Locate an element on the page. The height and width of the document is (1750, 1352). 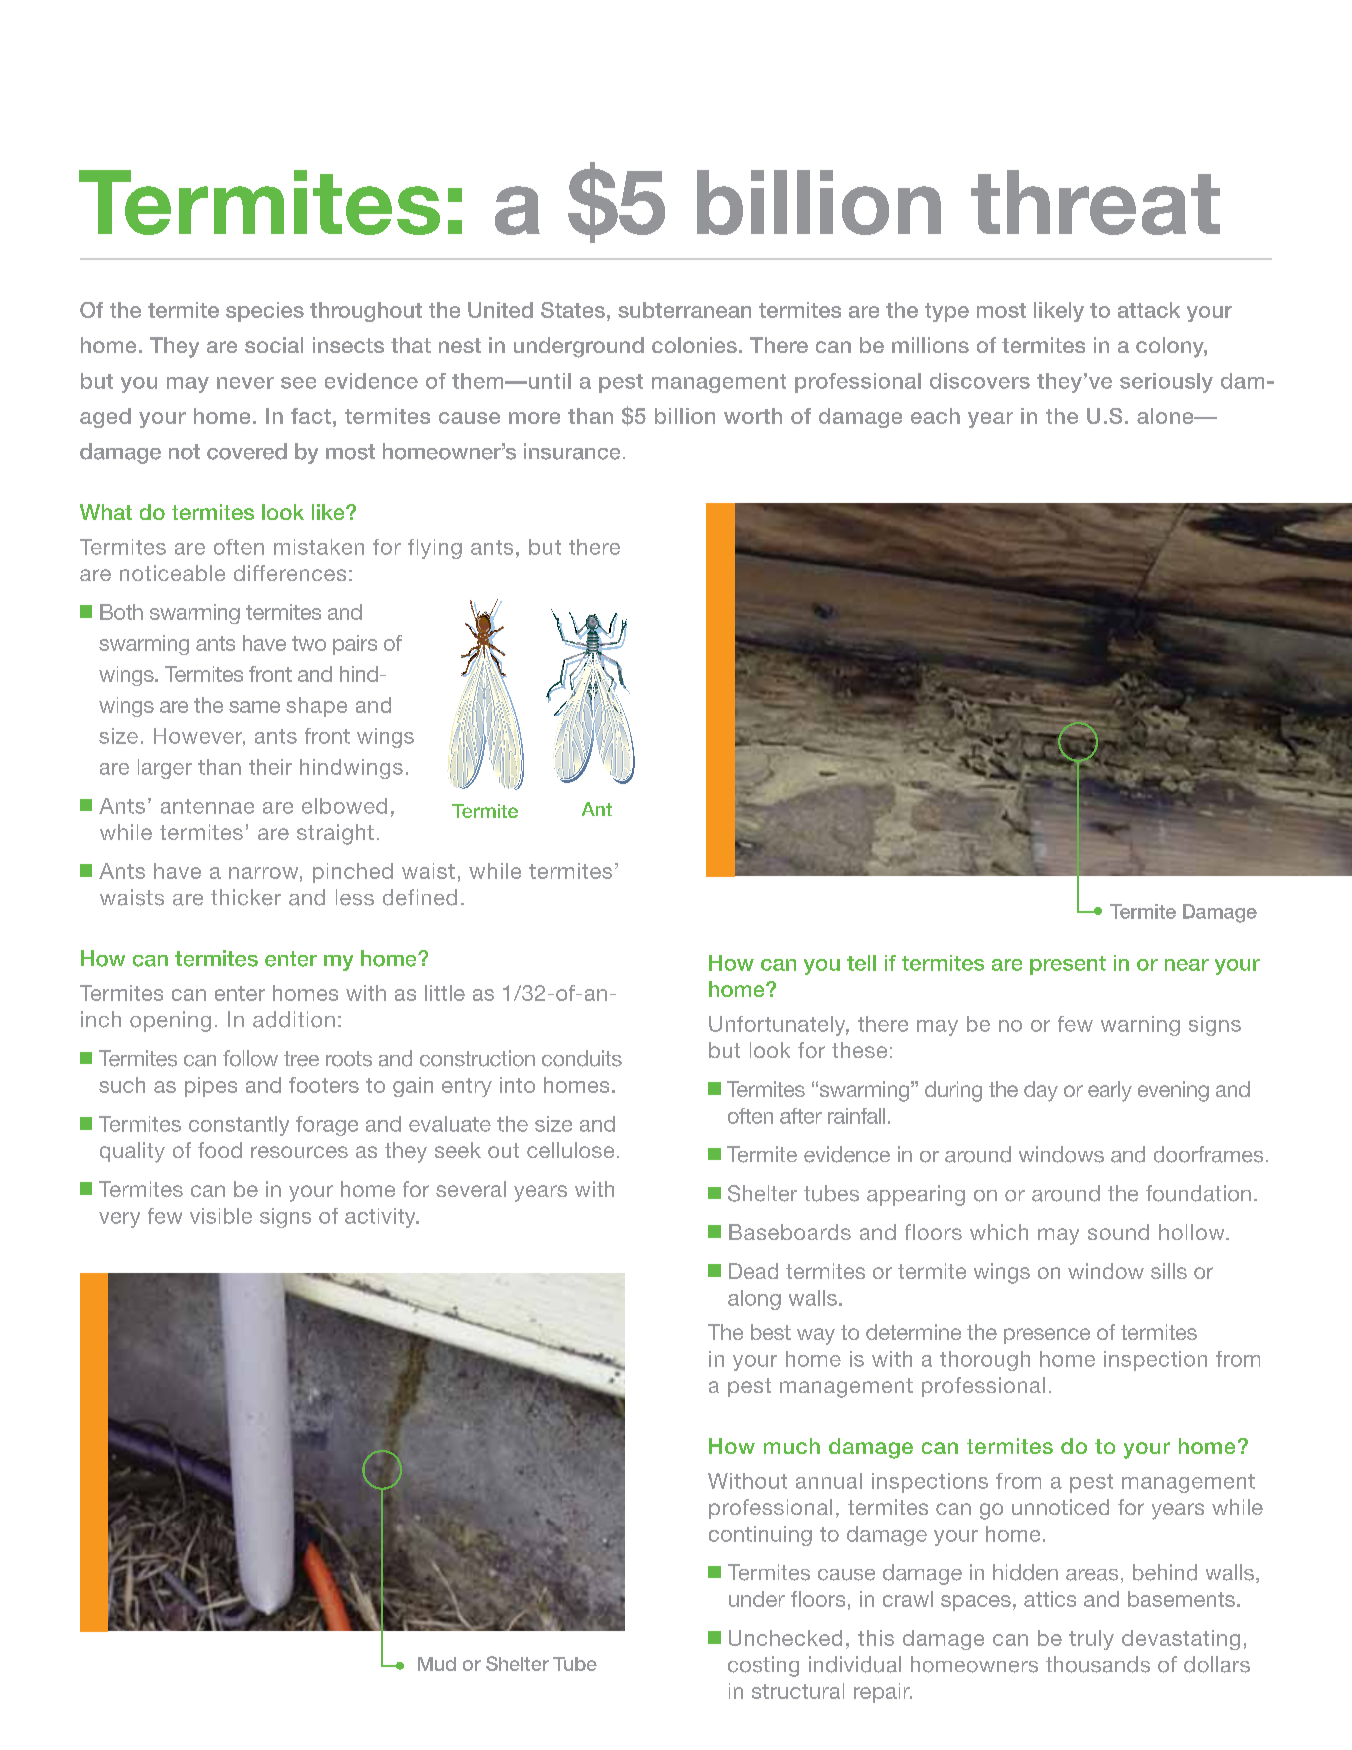
defined is located at coordinates (420, 897).
